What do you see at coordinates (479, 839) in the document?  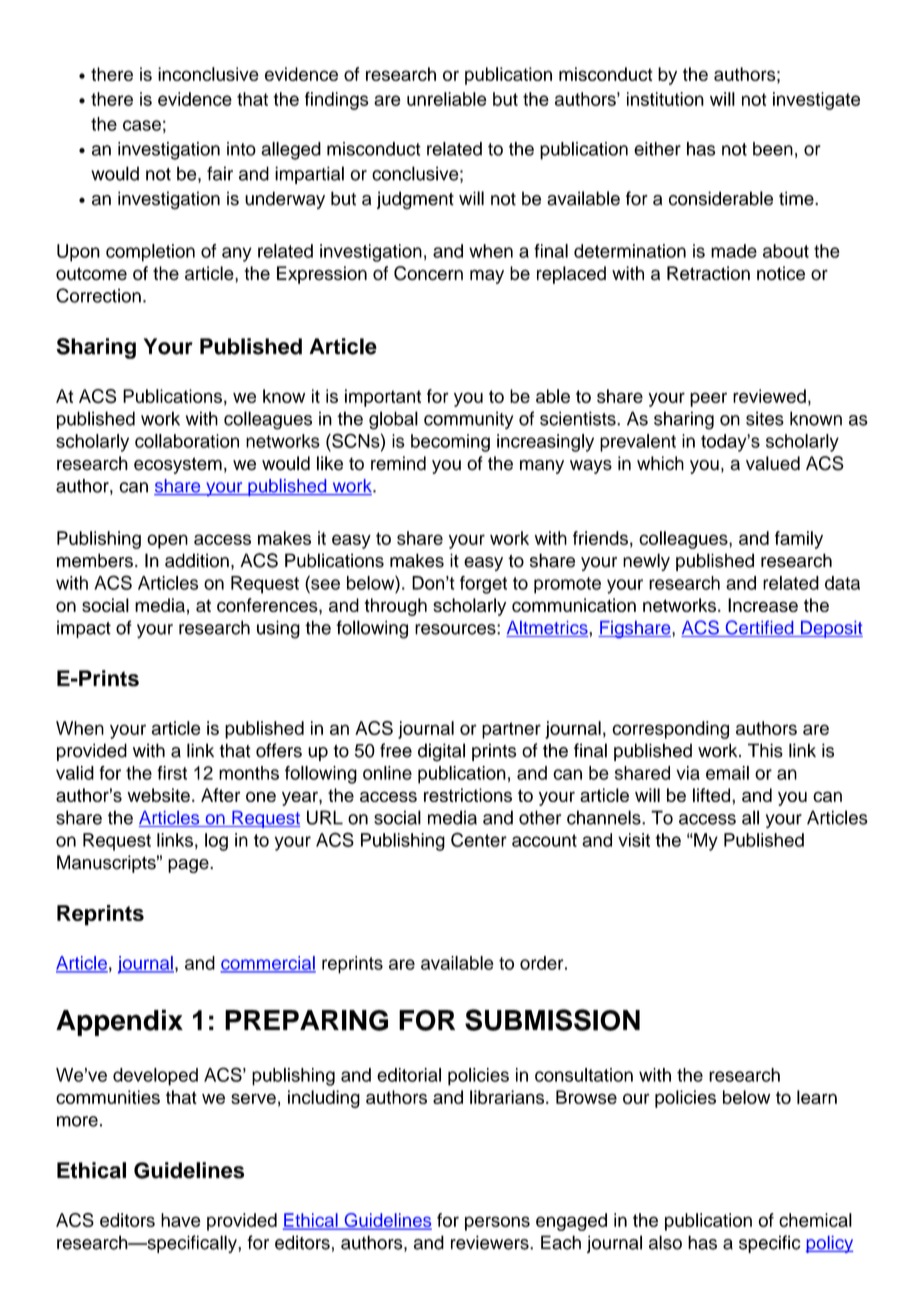 I see `Center` at bounding box center [479, 839].
